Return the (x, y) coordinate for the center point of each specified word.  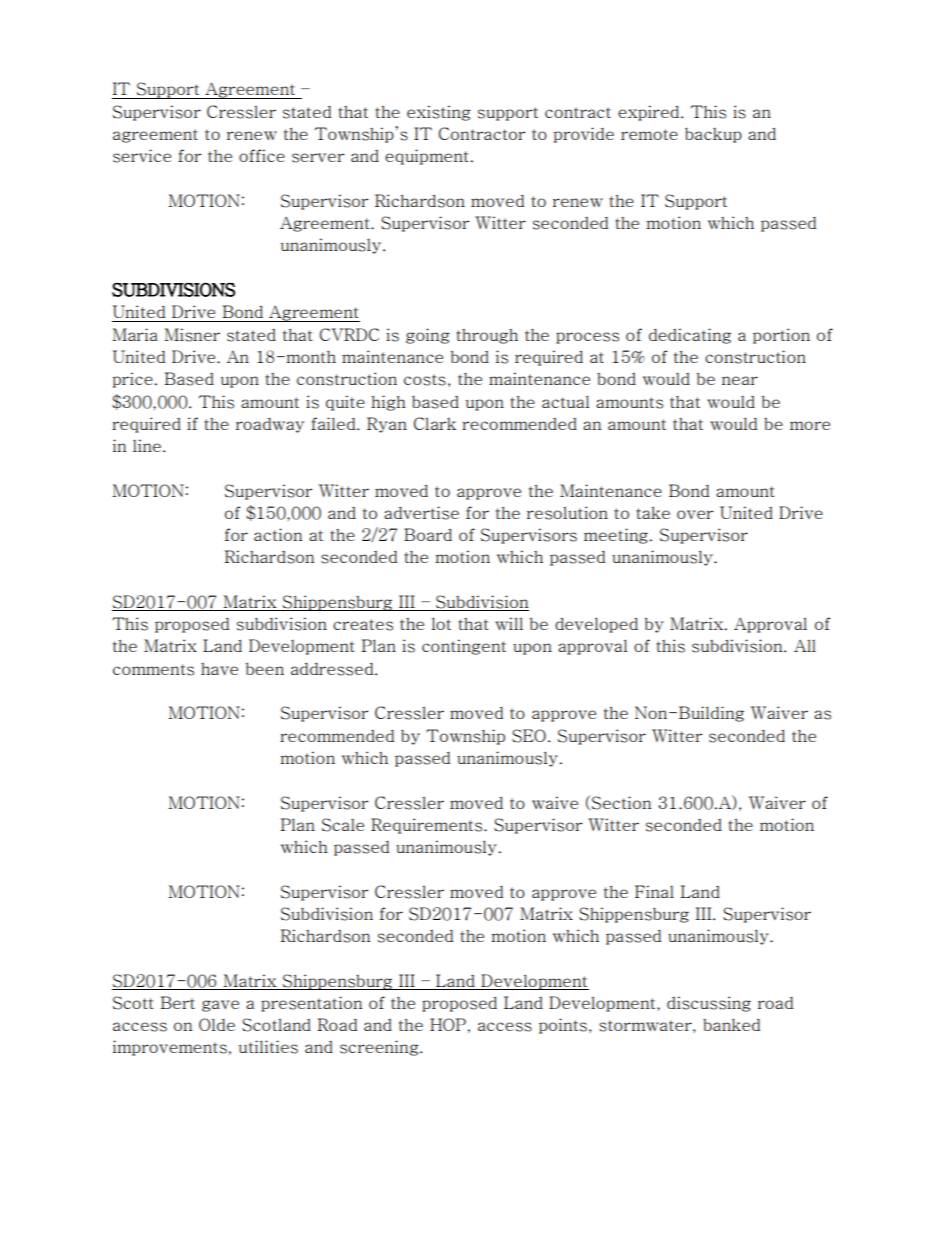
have (219, 669)
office (262, 155)
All (805, 645)
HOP (448, 1024)
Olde (217, 1024)
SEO (529, 736)
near (740, 380)
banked (731, 1024)
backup (713, 135)
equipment (426, 157)
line (148, 445)
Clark (435, 423)
